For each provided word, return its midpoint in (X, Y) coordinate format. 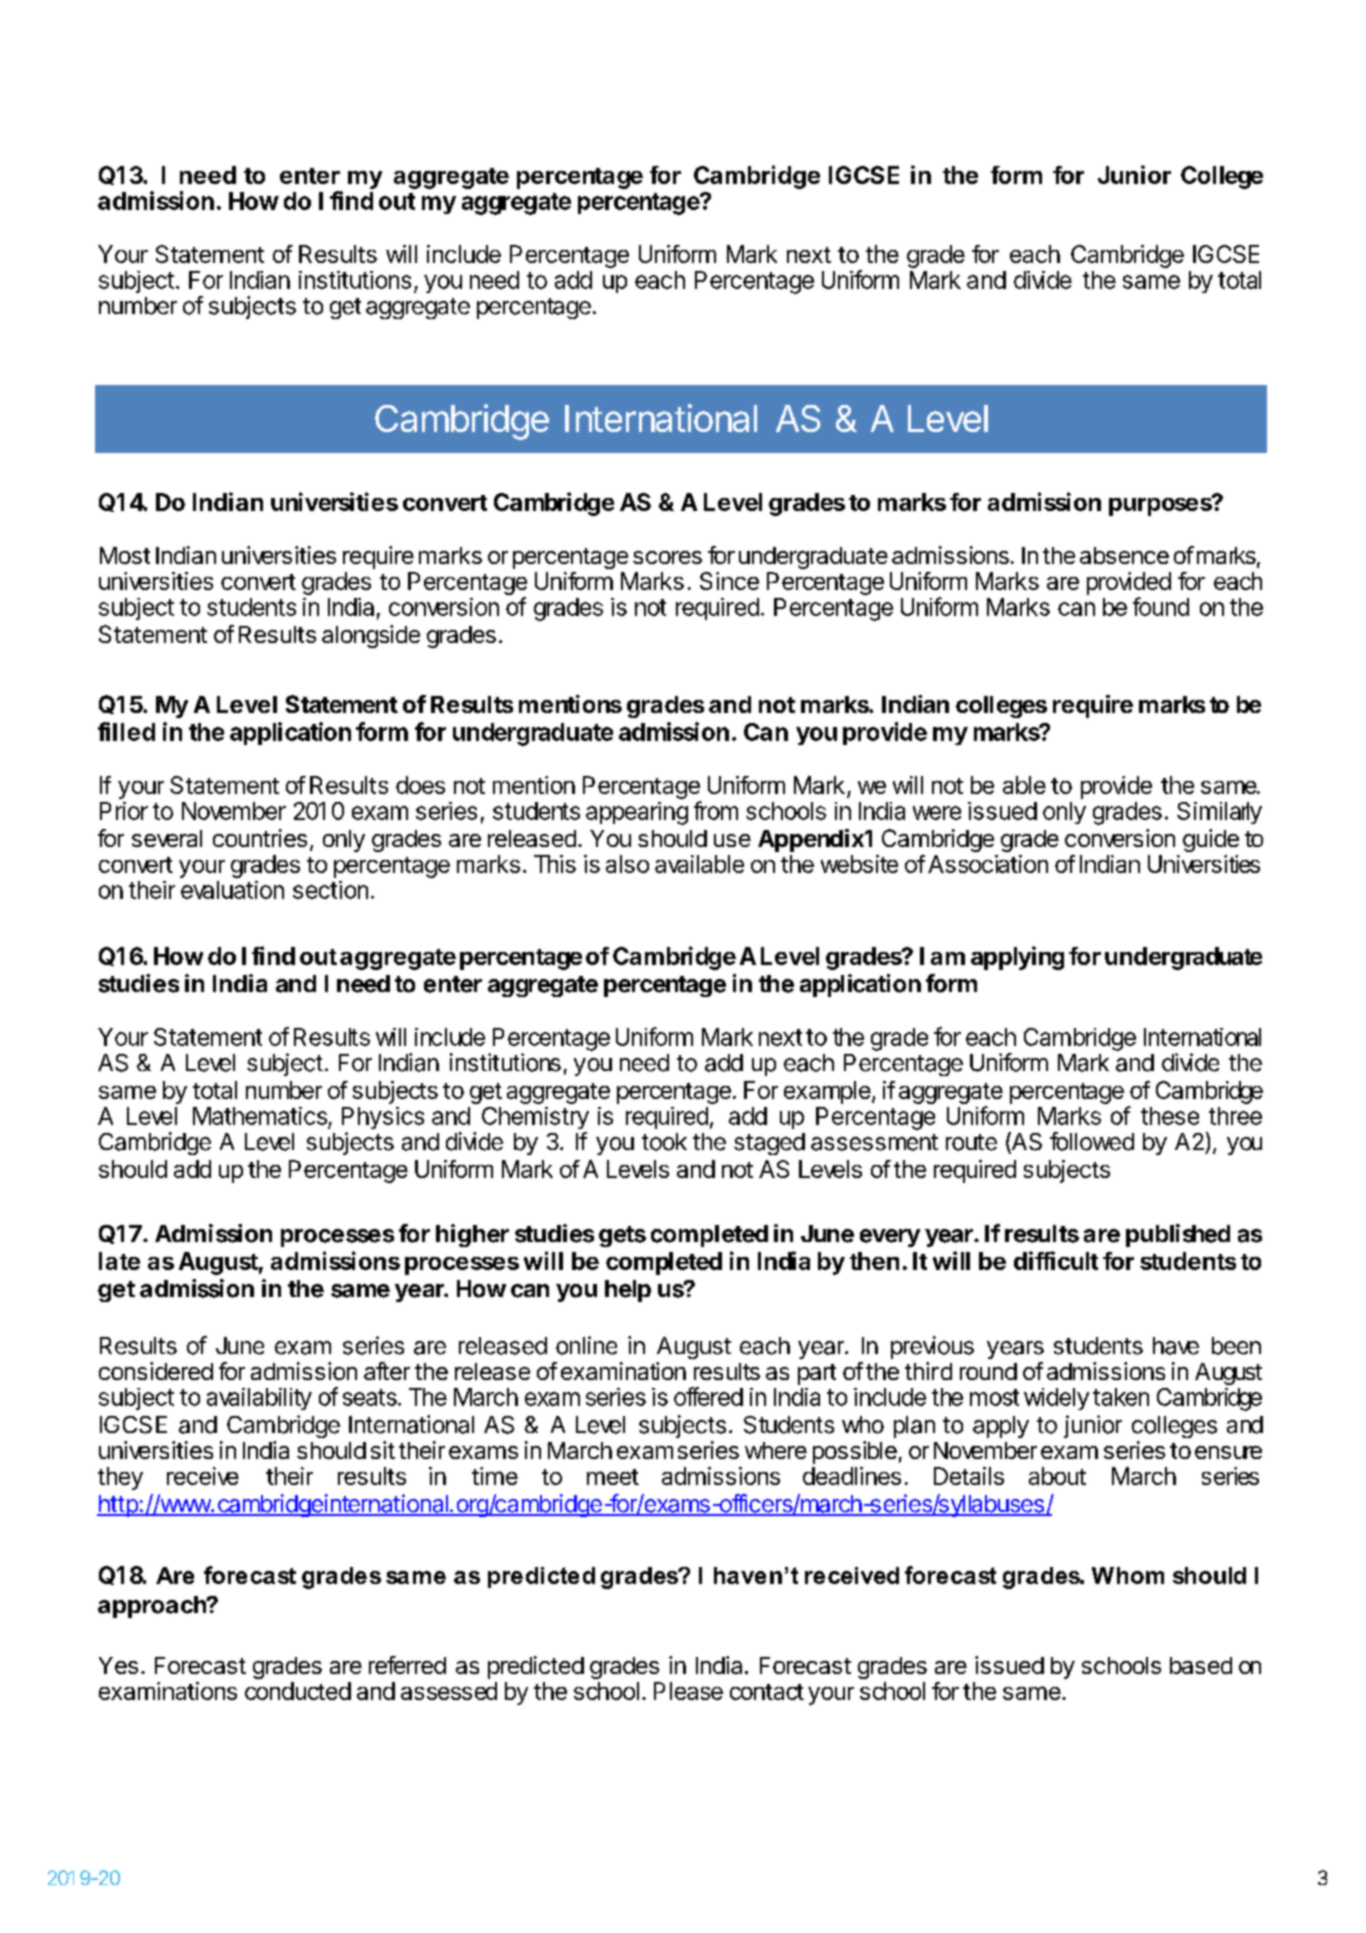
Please (688, 1691)
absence (1124, 555)
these (1170, 1116)
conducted (298, 1691)
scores (667, 557)
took (664, 1142)
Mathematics (260, 1116)
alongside (371, 636)
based (1201, 1665)
